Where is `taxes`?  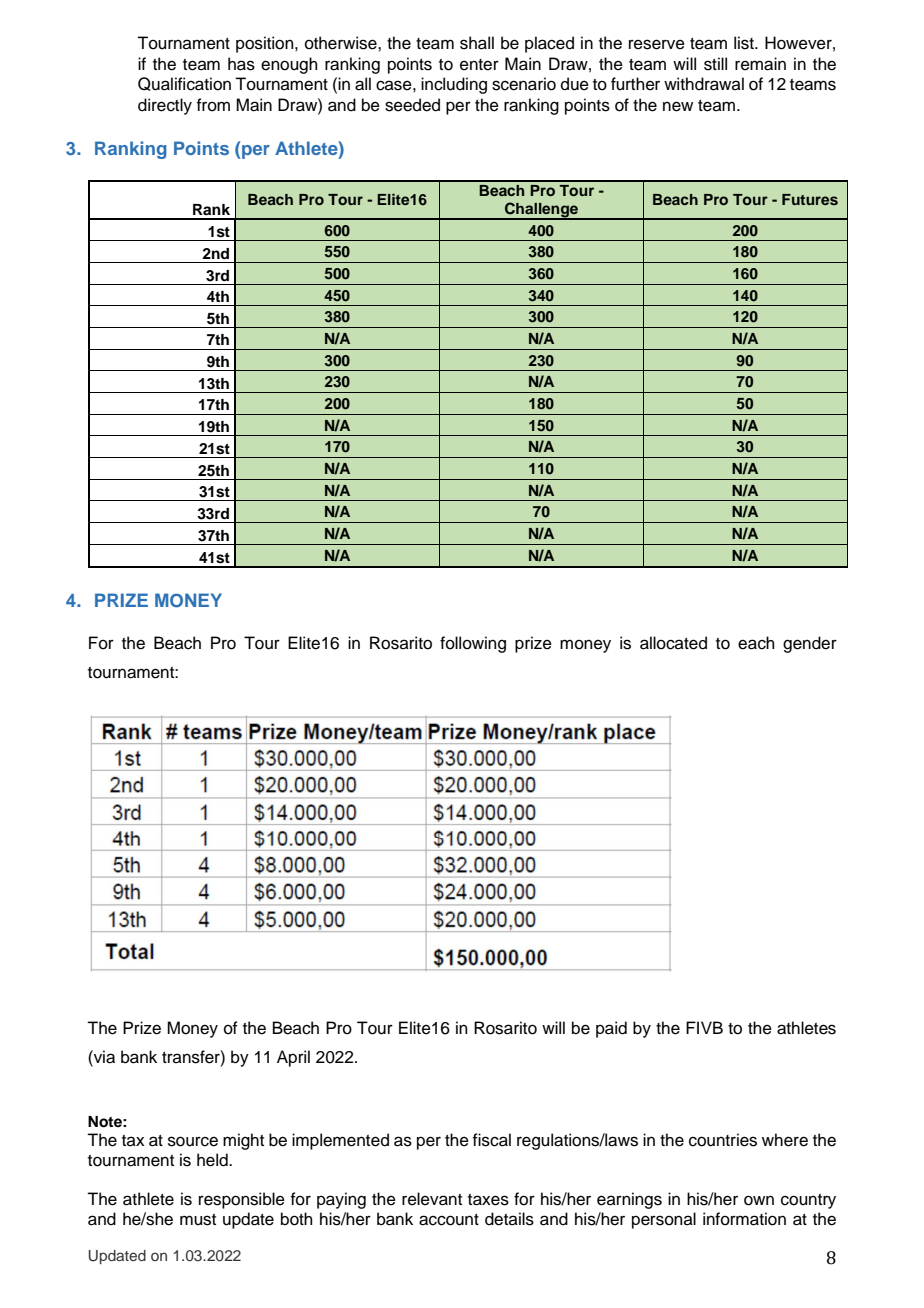
taxes is located at coordinates (488, 1200).
